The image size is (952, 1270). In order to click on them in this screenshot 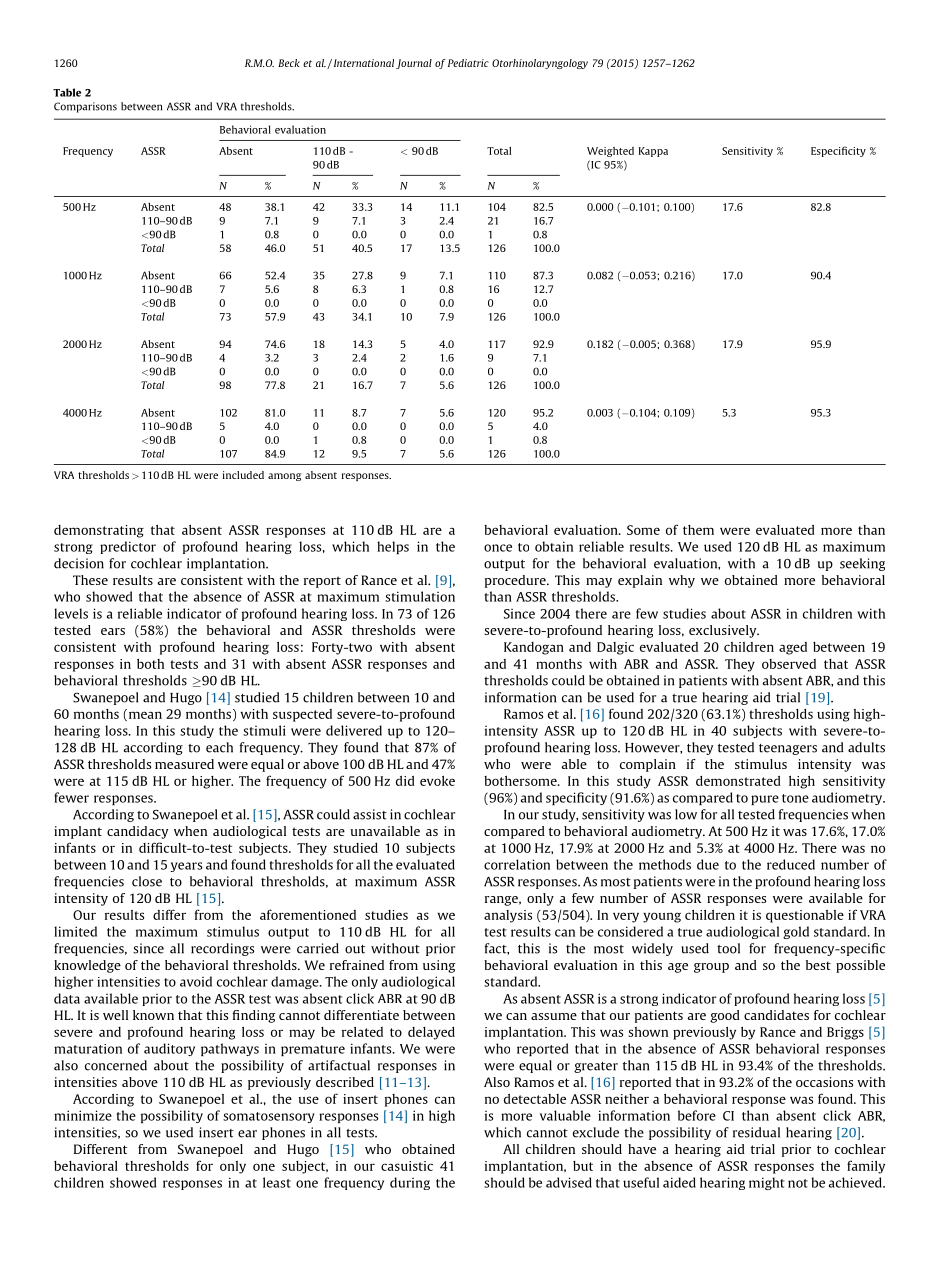, I will do `click(698, 530)`.
